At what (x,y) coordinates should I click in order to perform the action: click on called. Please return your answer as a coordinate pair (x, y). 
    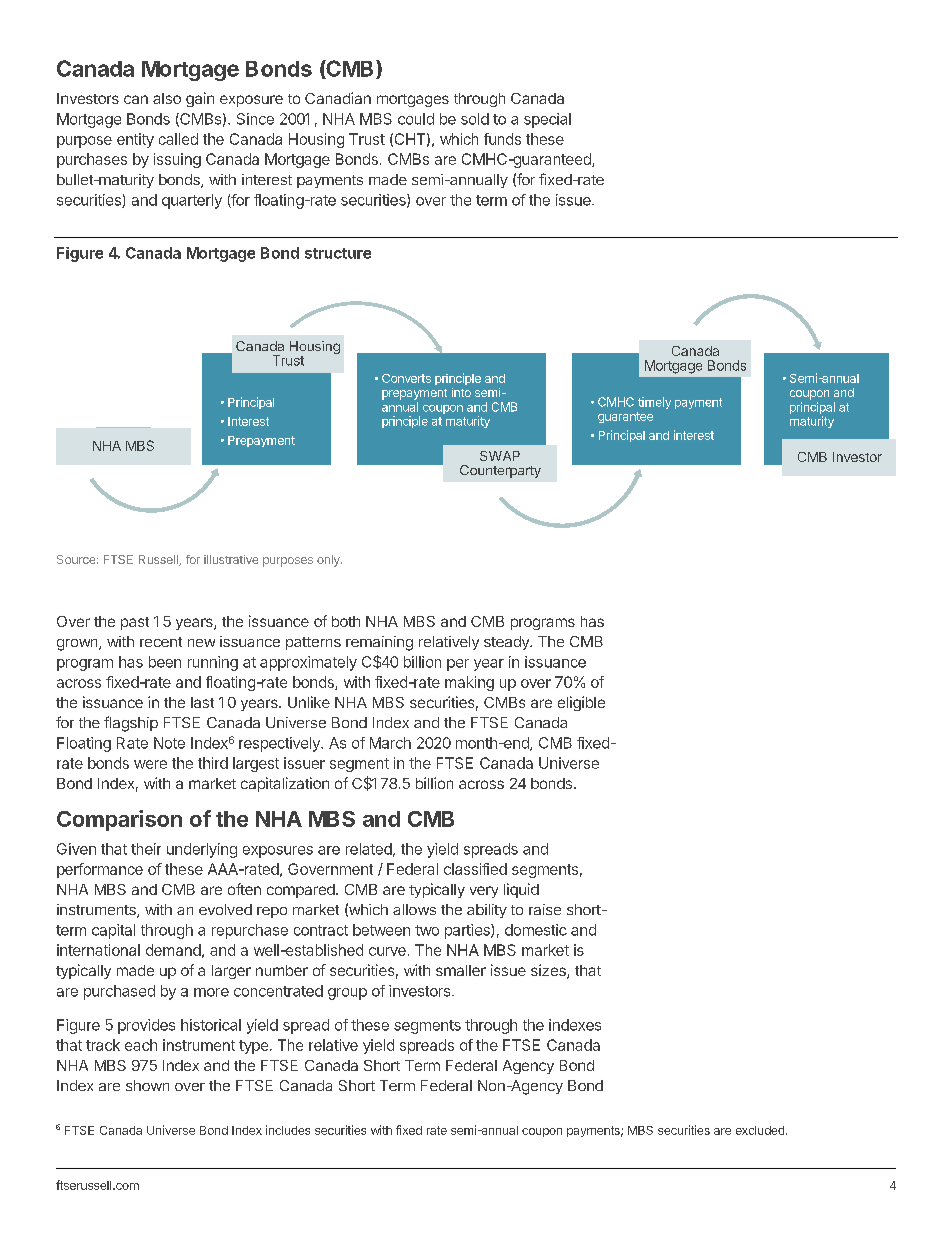
    Looking at the image, I should click on (178, 139).
